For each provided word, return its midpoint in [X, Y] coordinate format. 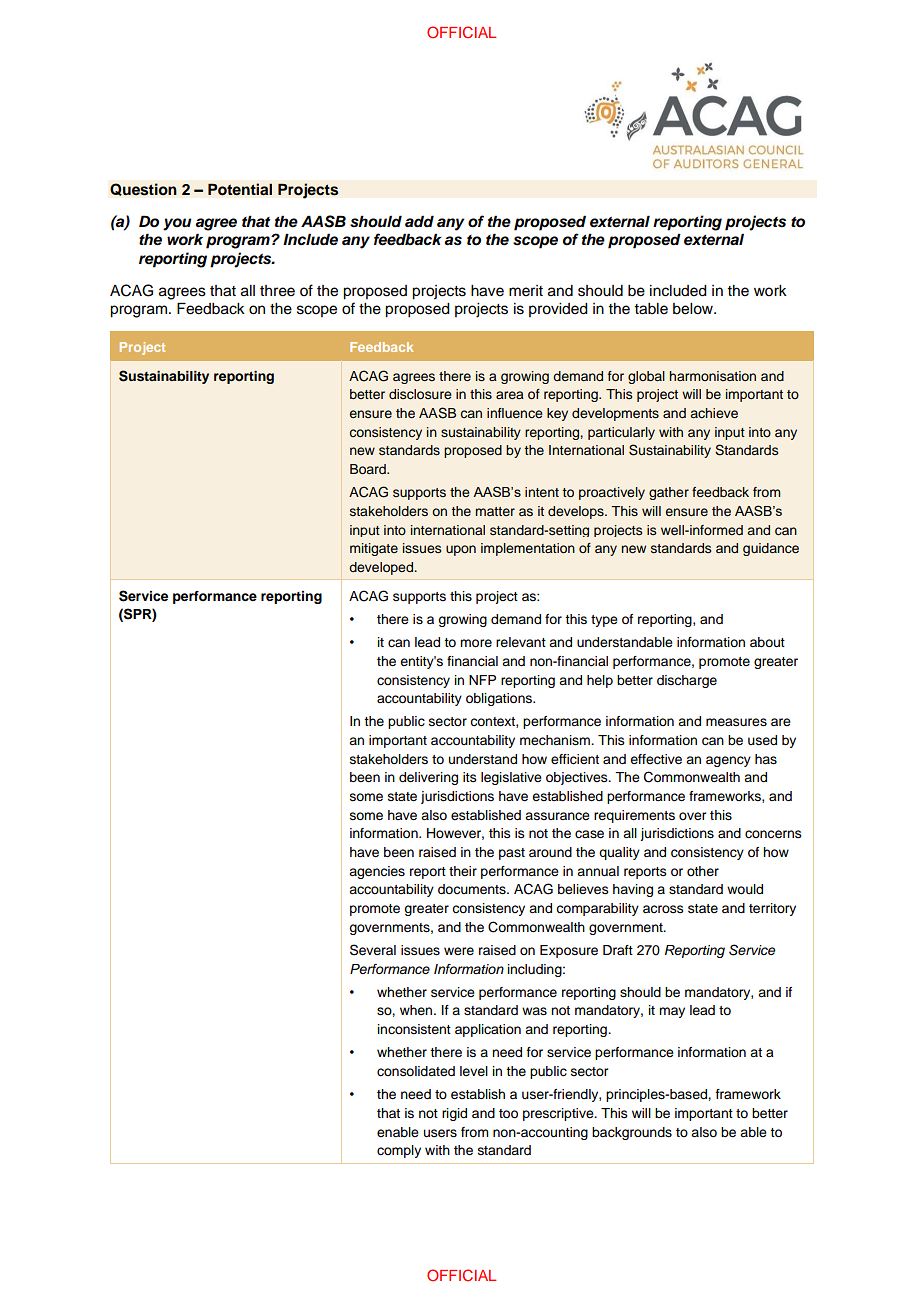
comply [399, 1151]
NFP [482, 680]
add [419, 221]
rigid [454, 1114]
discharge [687, 681]
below [694, 309]
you [177, 224]
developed [382, 568]
